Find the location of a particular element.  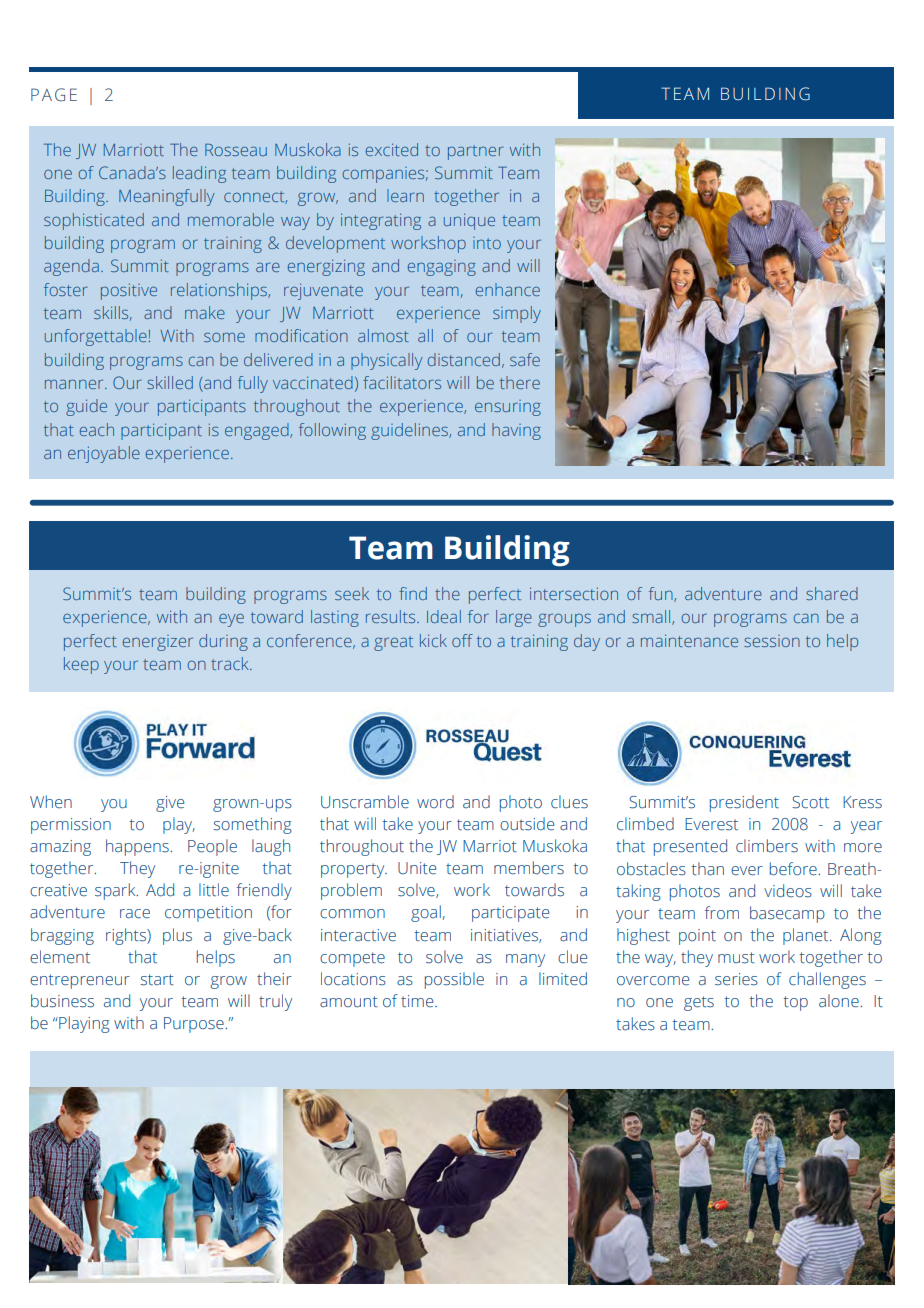

leading is located at coordinates (199, 174).
